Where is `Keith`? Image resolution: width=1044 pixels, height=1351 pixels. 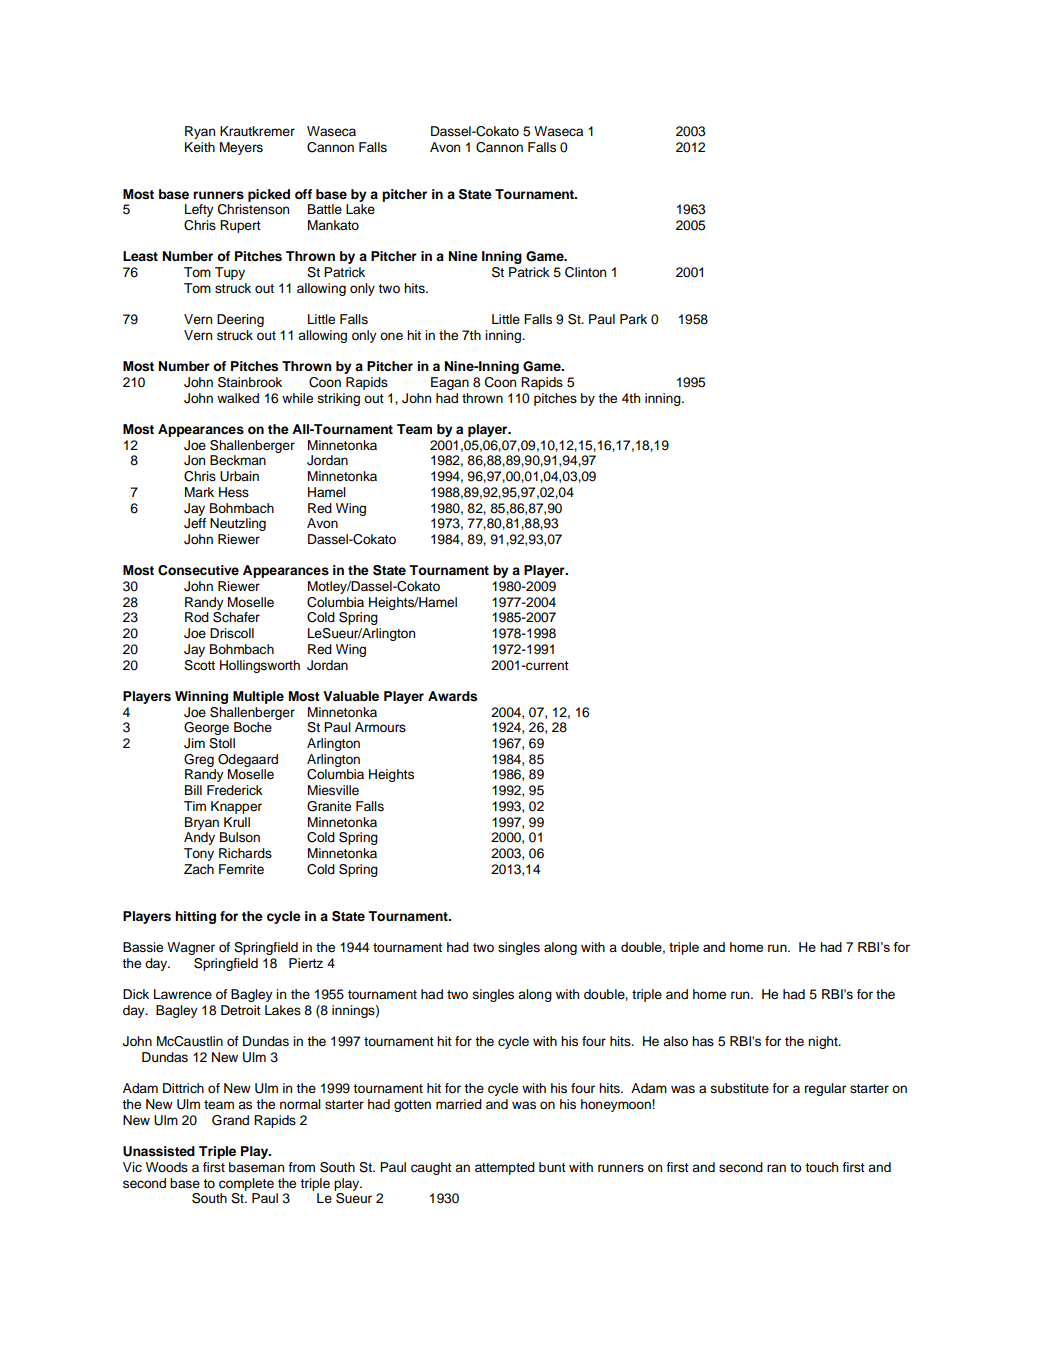 Keith is located at coordinates (200, 147).
